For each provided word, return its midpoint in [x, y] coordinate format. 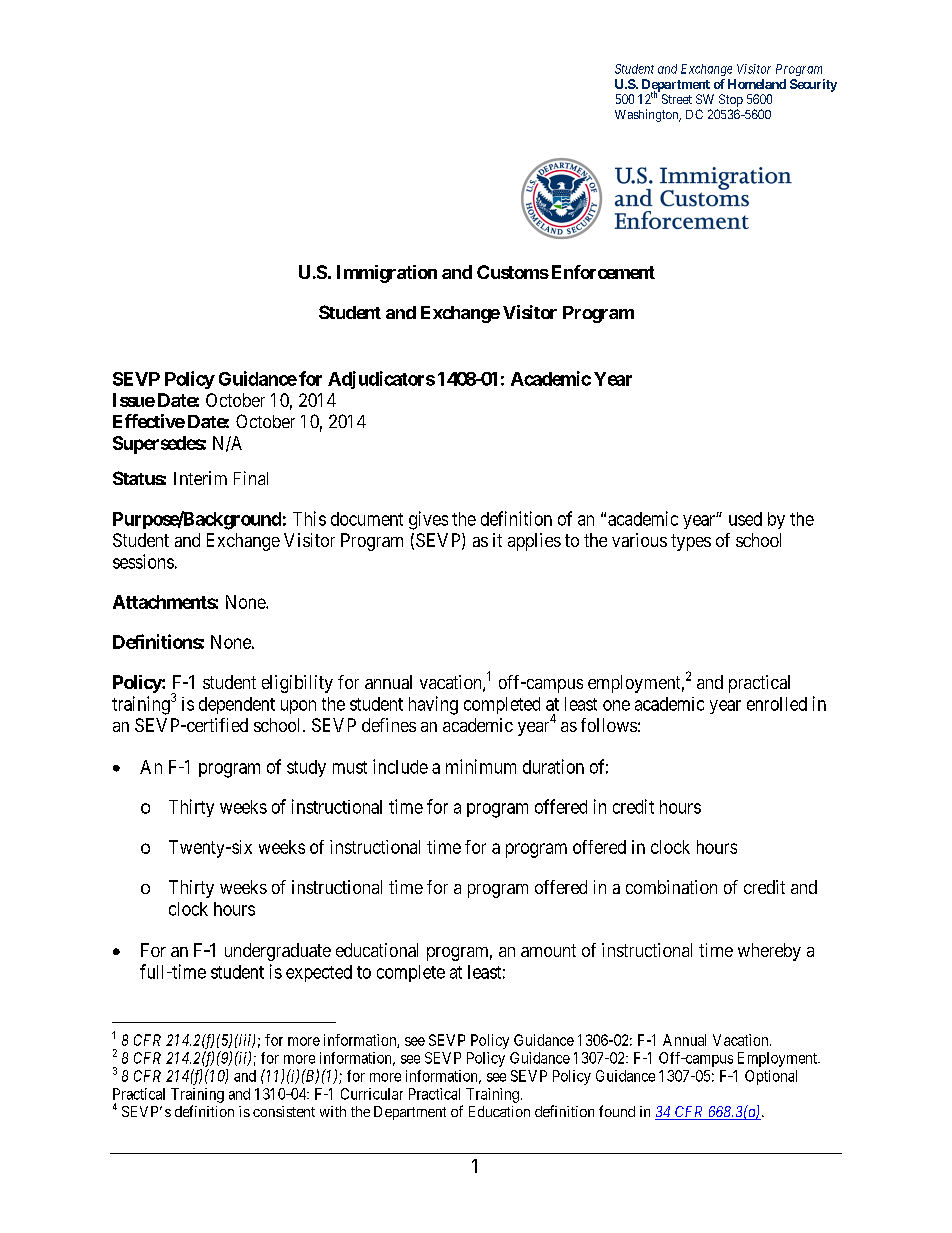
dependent [237, 705]
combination [671, 887]
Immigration [387, 274]
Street [677, 99]
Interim [200, 478]
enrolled [777, 704]
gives [428, 520]
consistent [284, 1111]
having [433, 705]
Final [251, 478]
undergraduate [278, 952]
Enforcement [601, 272]
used [745, 519]
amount [548, 950]
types [691, 542]
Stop [731, 100]
